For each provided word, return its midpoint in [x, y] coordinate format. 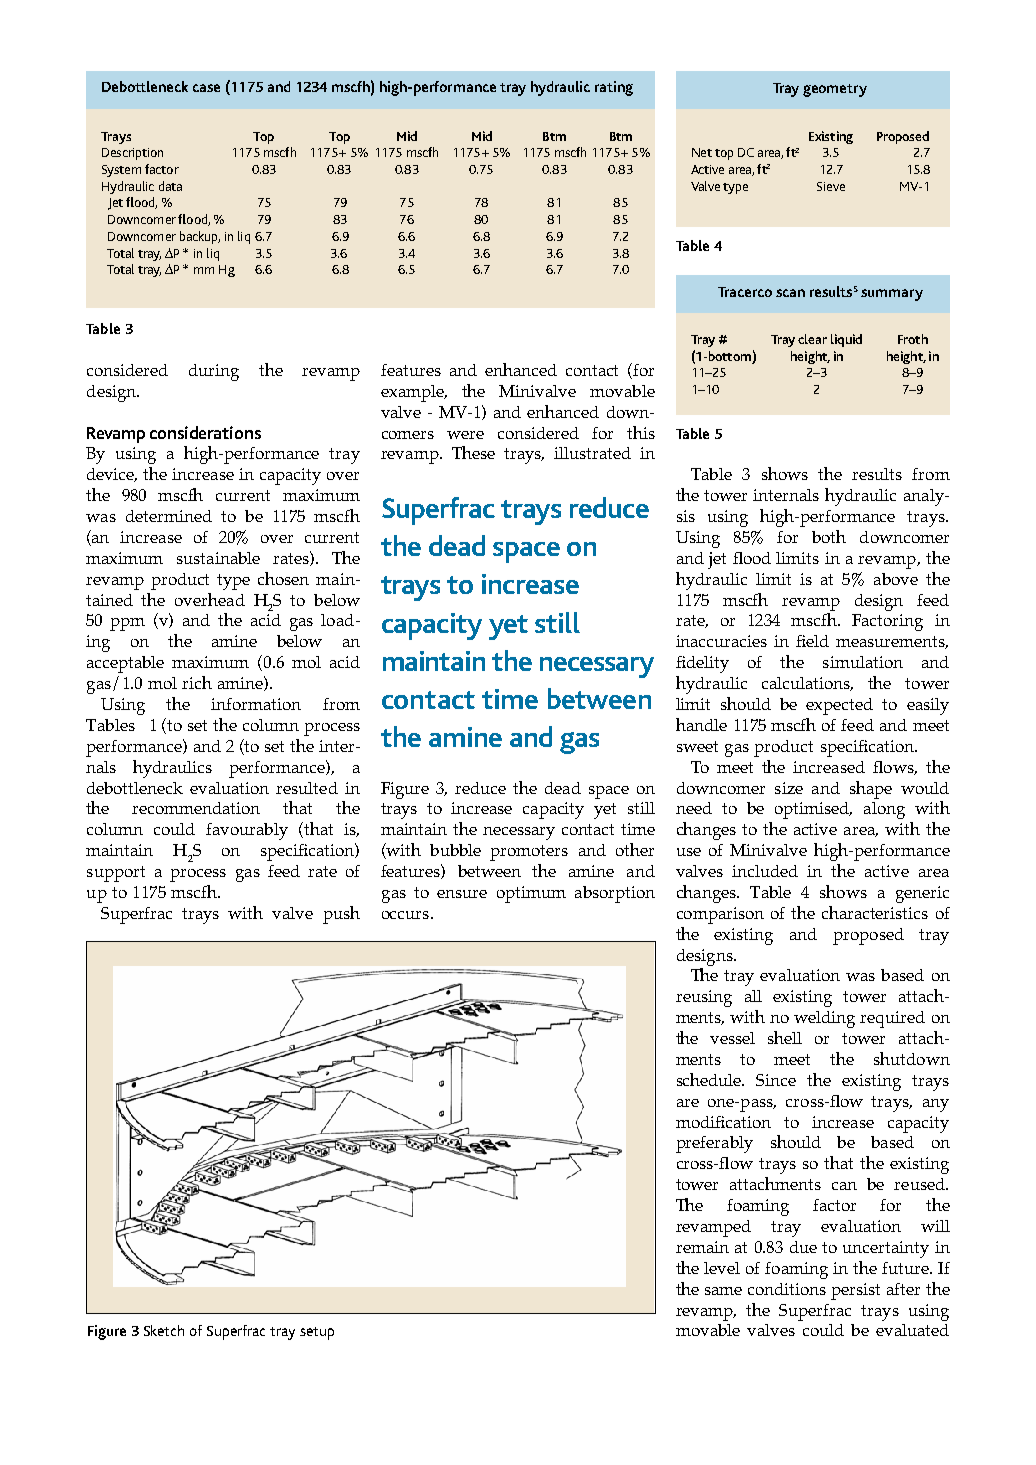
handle [701, 724]
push [341, 915]
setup [317, 1333]
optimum [531, 894]
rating [614, 88]
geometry [835, 90]
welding [824, 1019]
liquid [846, 340]
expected [839, 706]
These [473, 452]
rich [197, 682]
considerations [205, 432]
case [206, 88]
